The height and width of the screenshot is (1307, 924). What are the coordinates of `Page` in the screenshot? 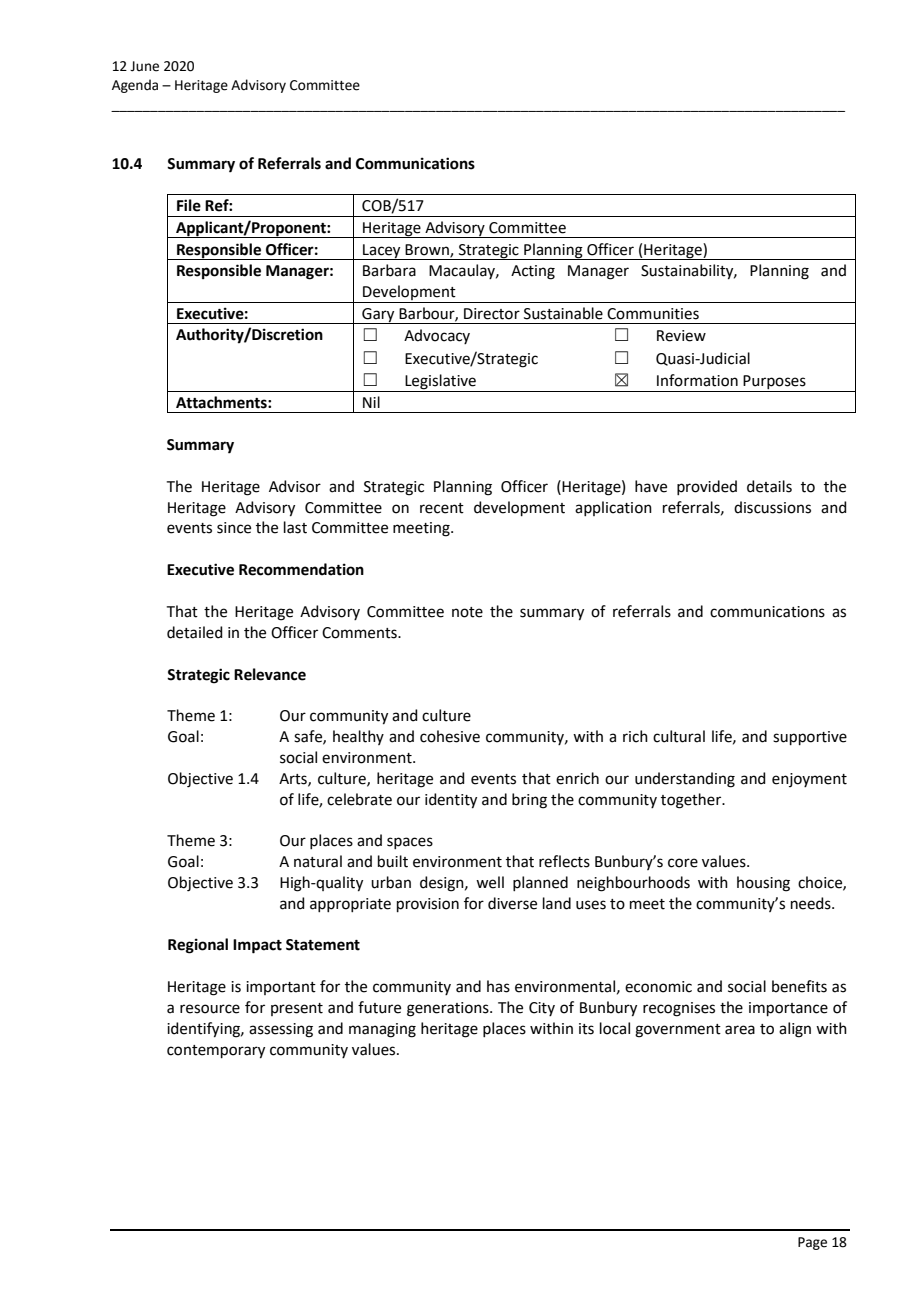 It's located at (812, 1243).
